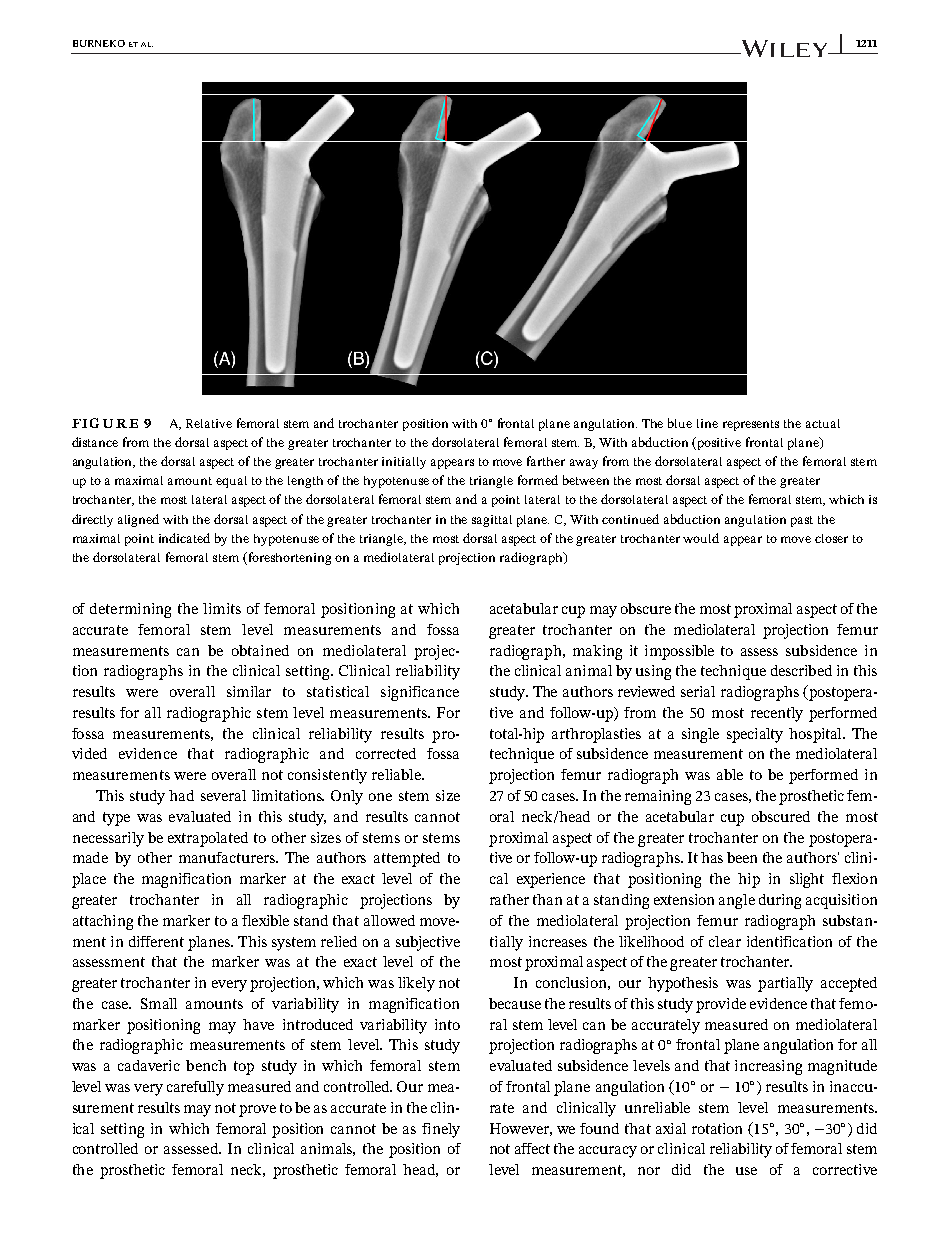 The width and height of the image is (952, 1251). I want to click on distance, so click(95, 442).
